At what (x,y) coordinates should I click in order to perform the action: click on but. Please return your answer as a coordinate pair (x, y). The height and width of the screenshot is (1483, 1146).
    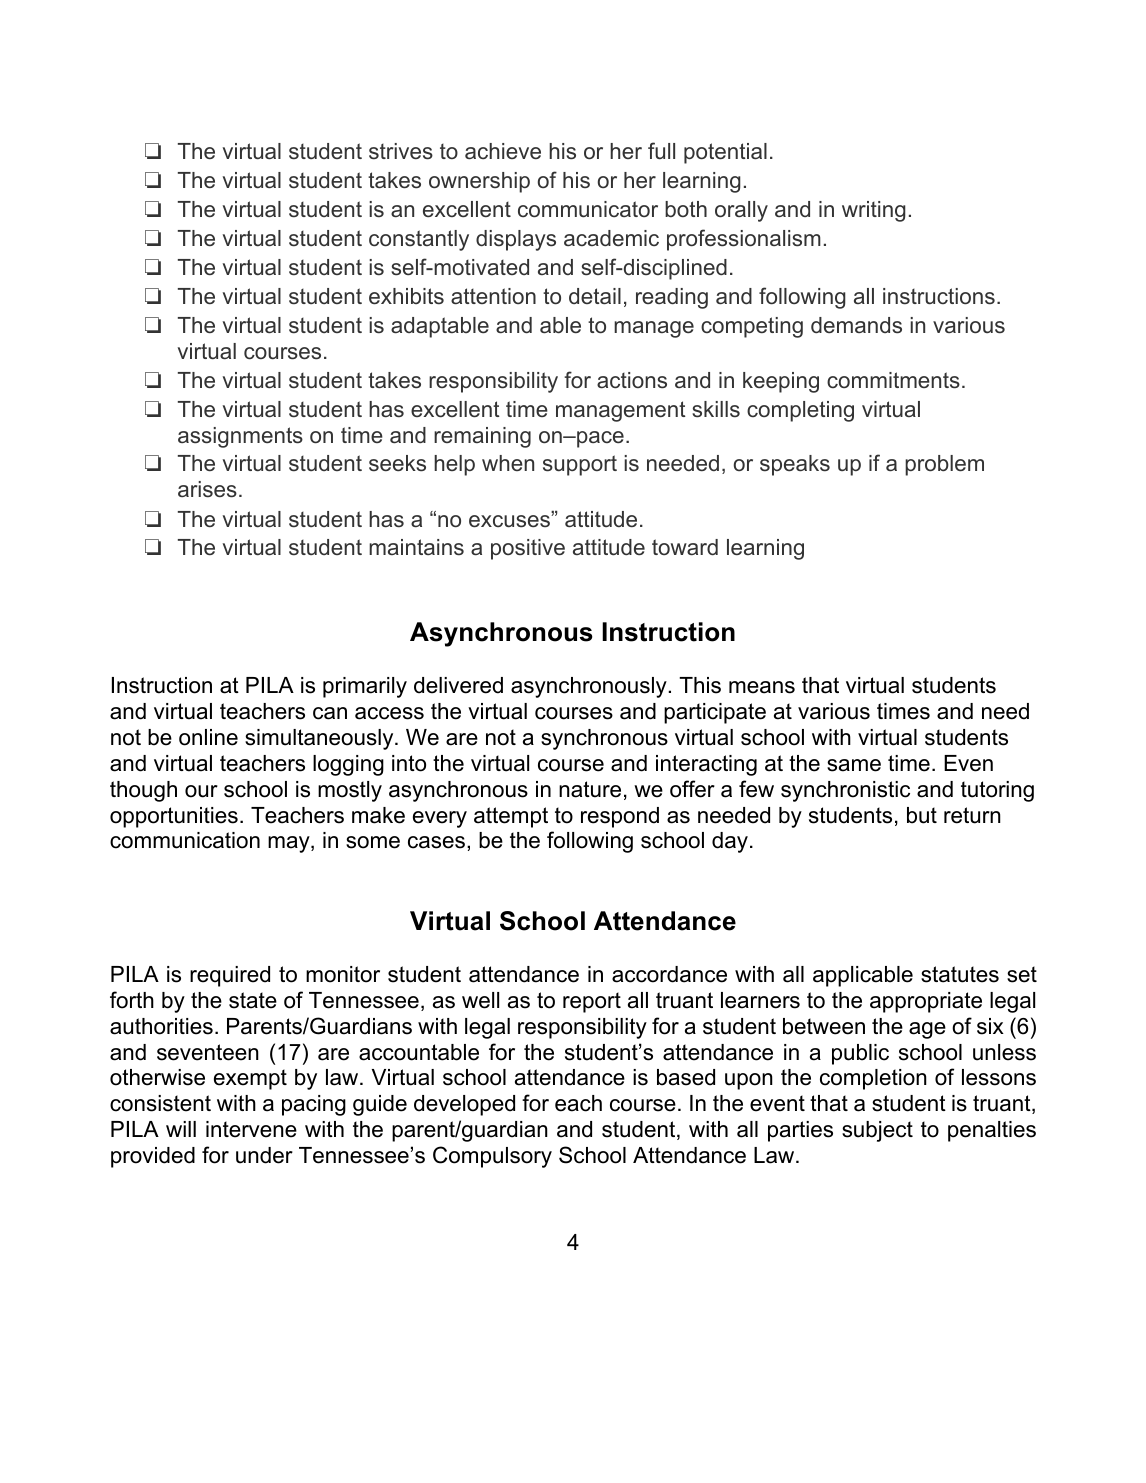
    Looking at the image, I should click on (922, 815).
